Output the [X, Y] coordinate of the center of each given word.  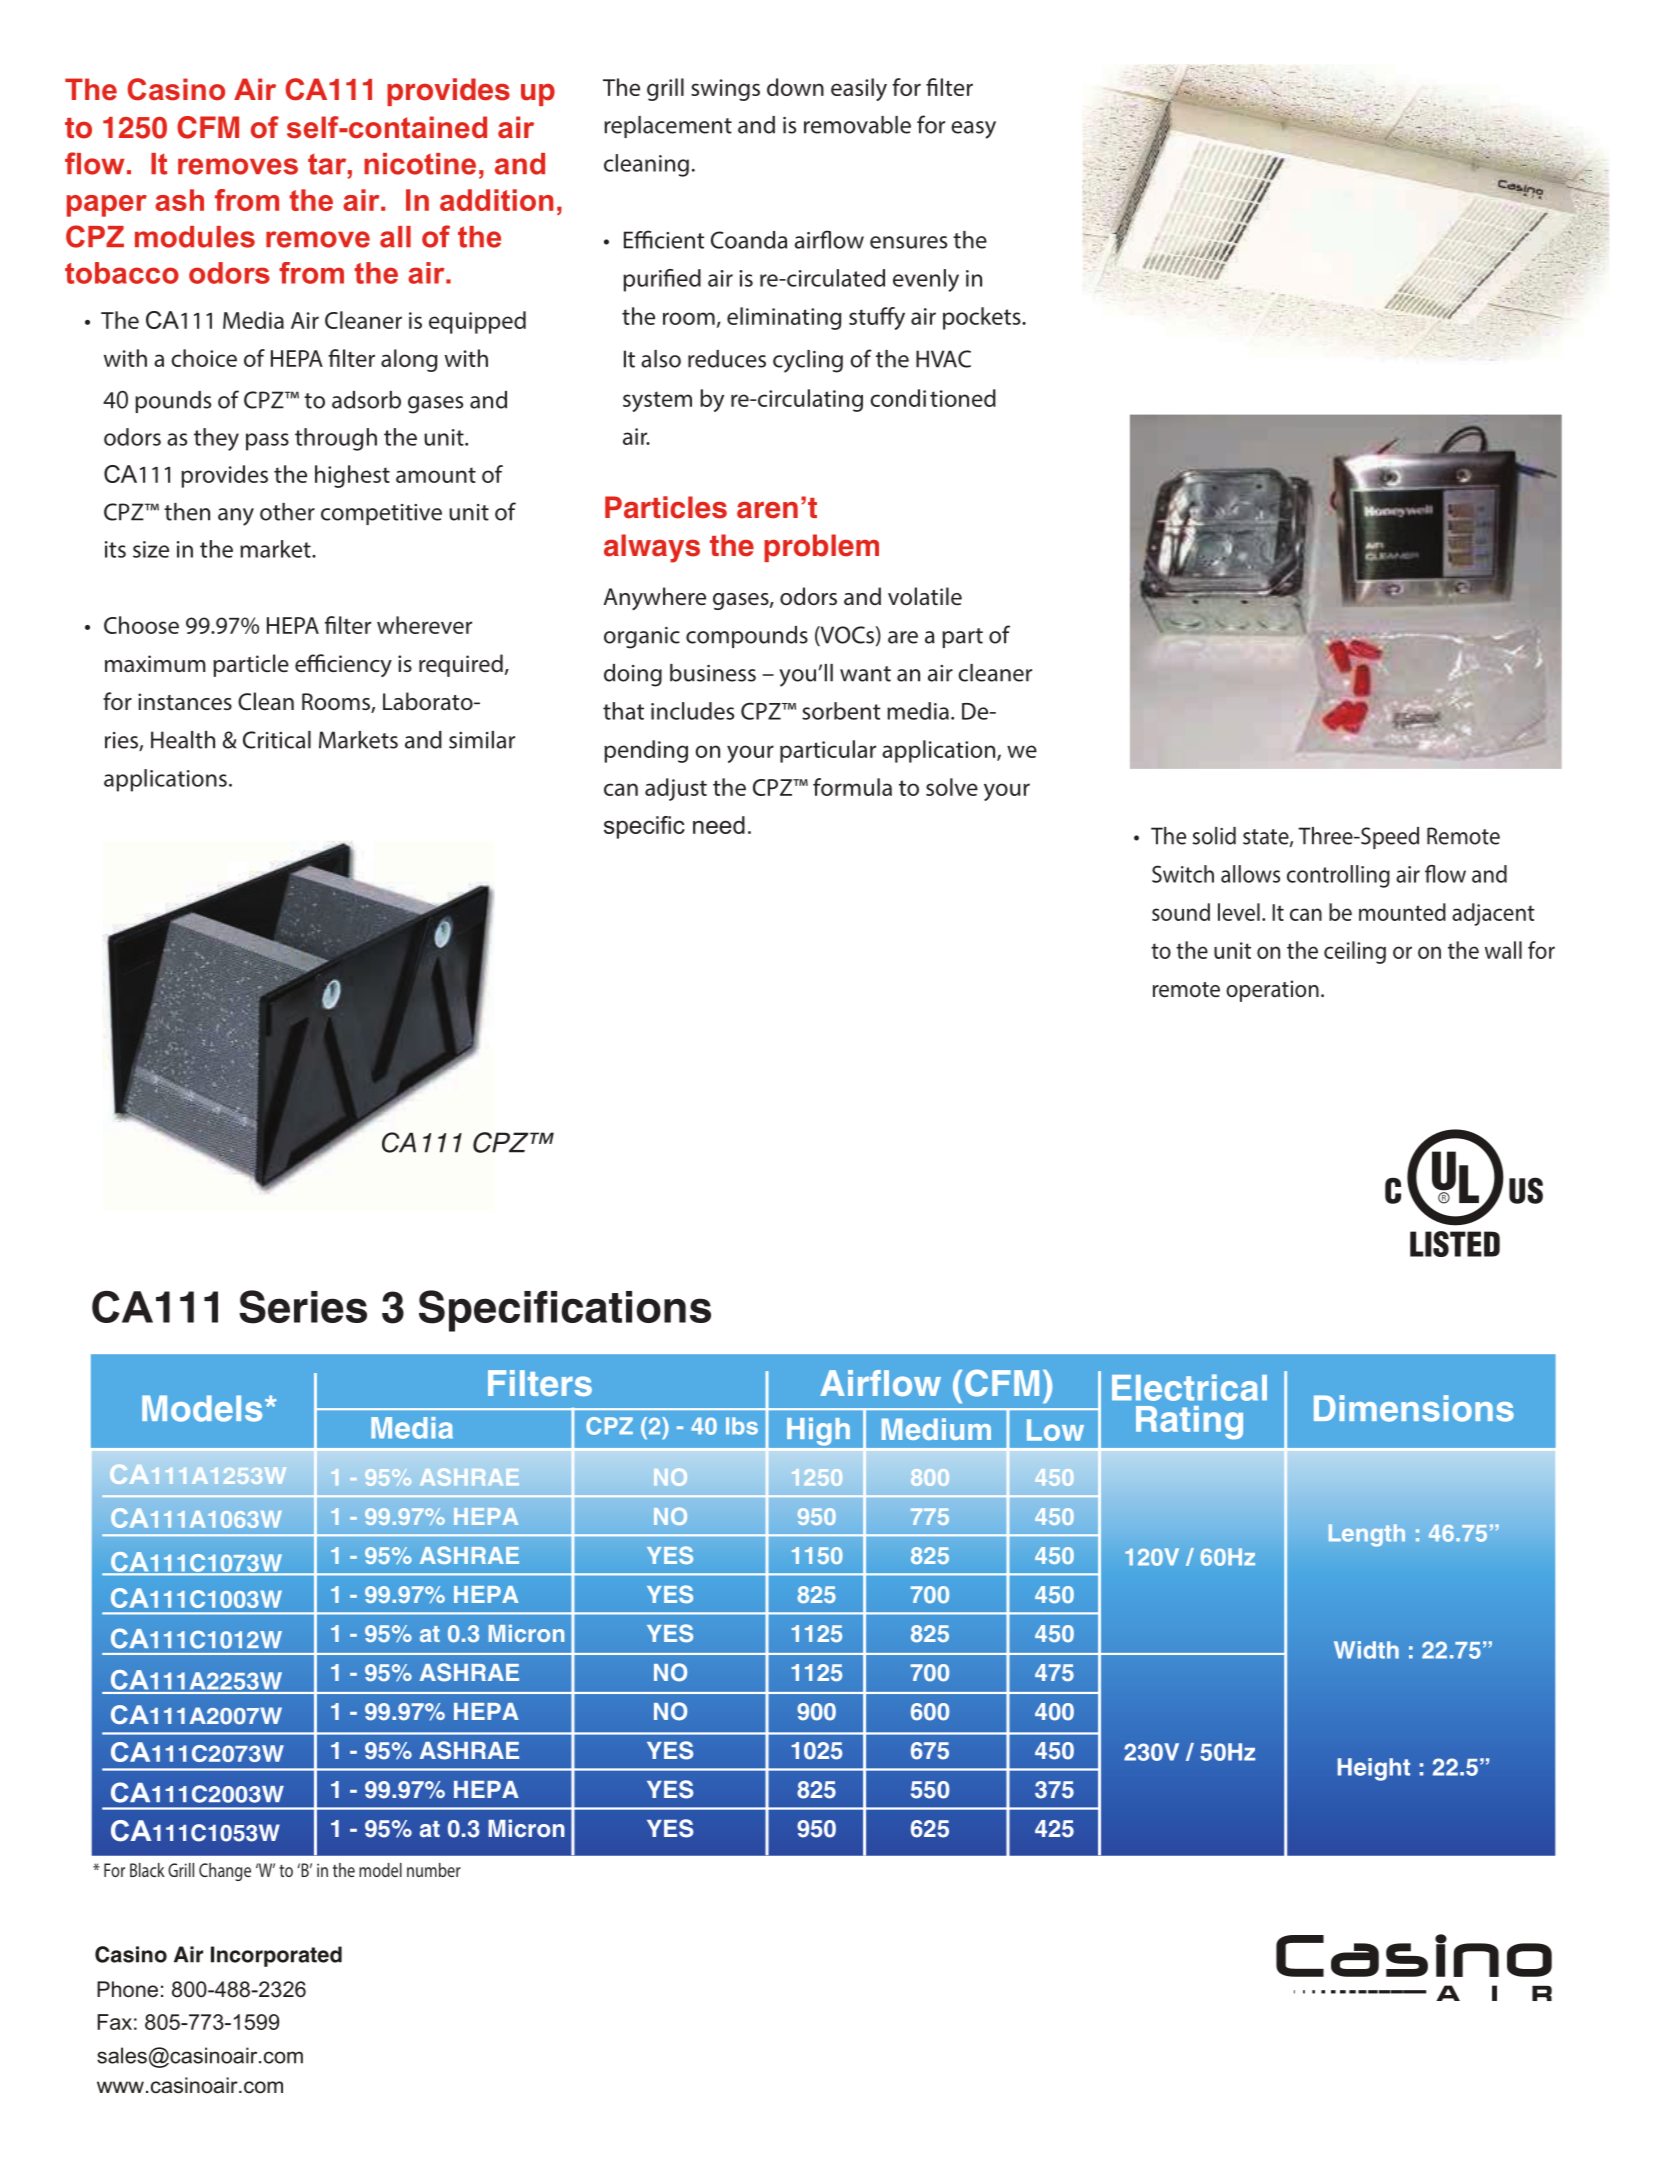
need [719, 825]
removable [857, 125]
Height [1374, 1769]
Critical [277, 740]
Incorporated [276, 1956]
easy [973, 130]
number [434, 1870]
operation [1272, 991]
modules [195, 237]
